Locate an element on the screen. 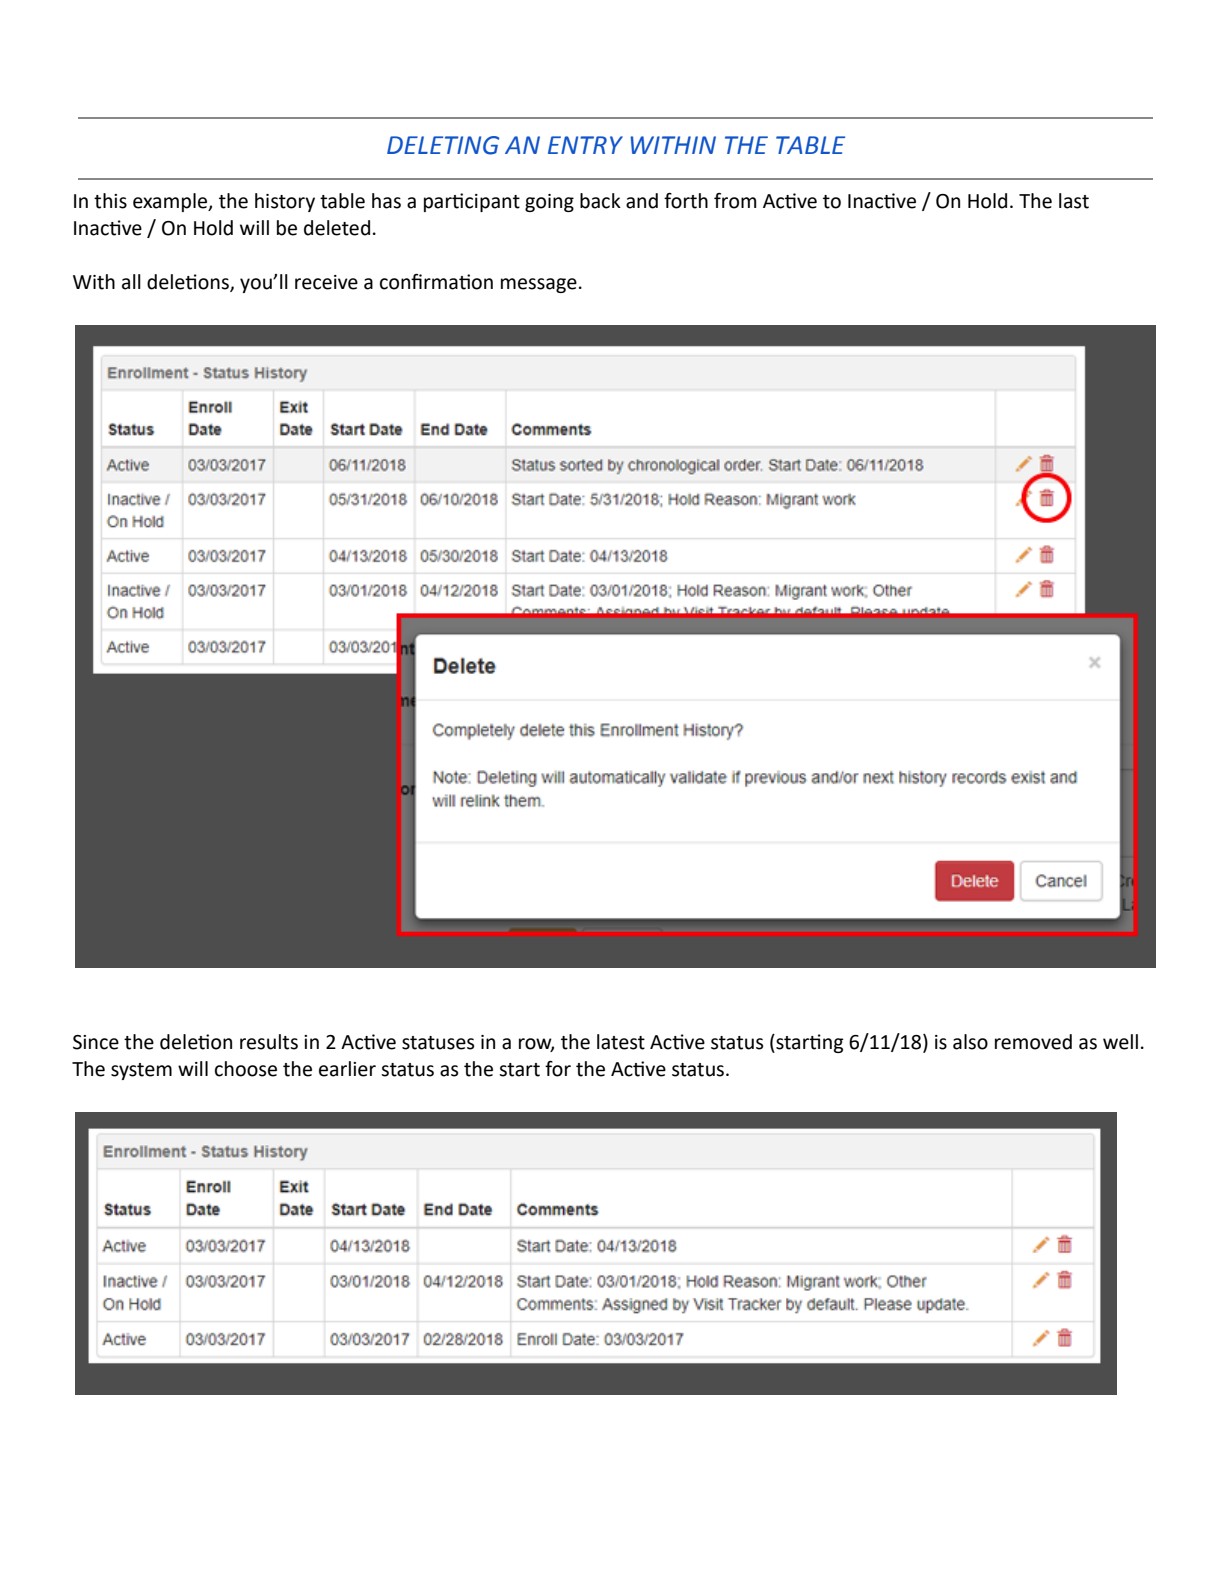 This screenshot has height=1592, width=1231. last is located at coordinates (1074, 201).
